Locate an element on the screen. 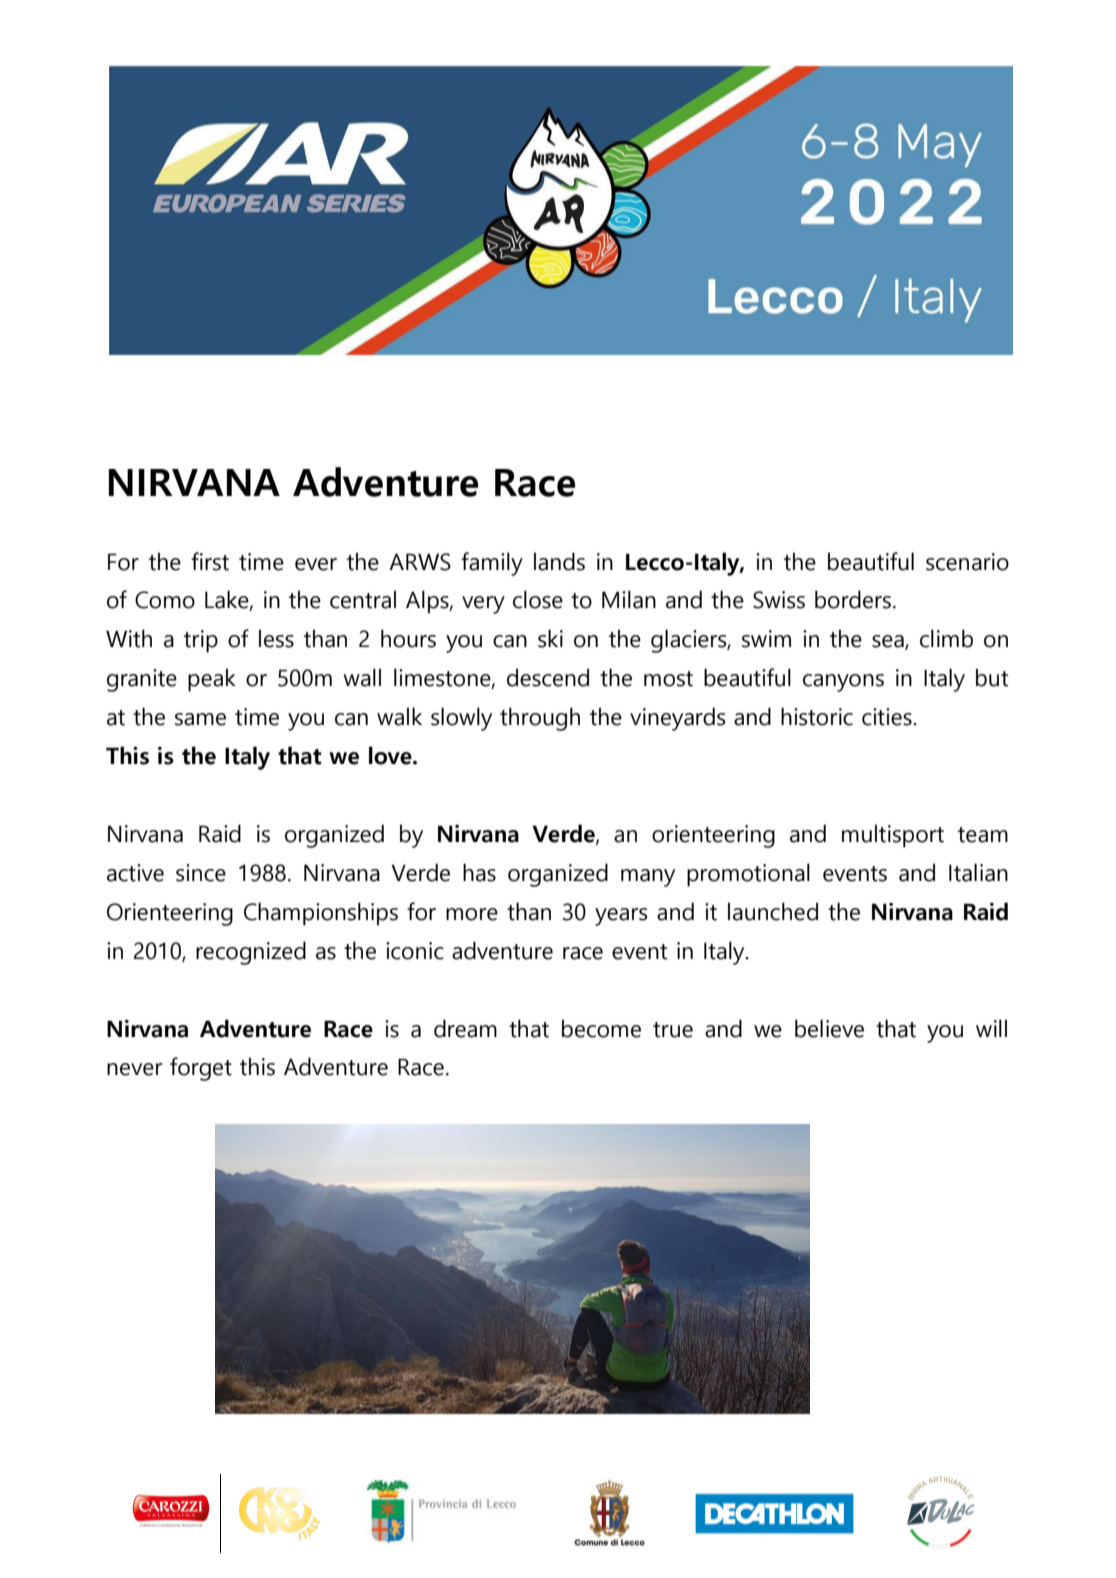  Italian is located at coordinates (978, 872).
